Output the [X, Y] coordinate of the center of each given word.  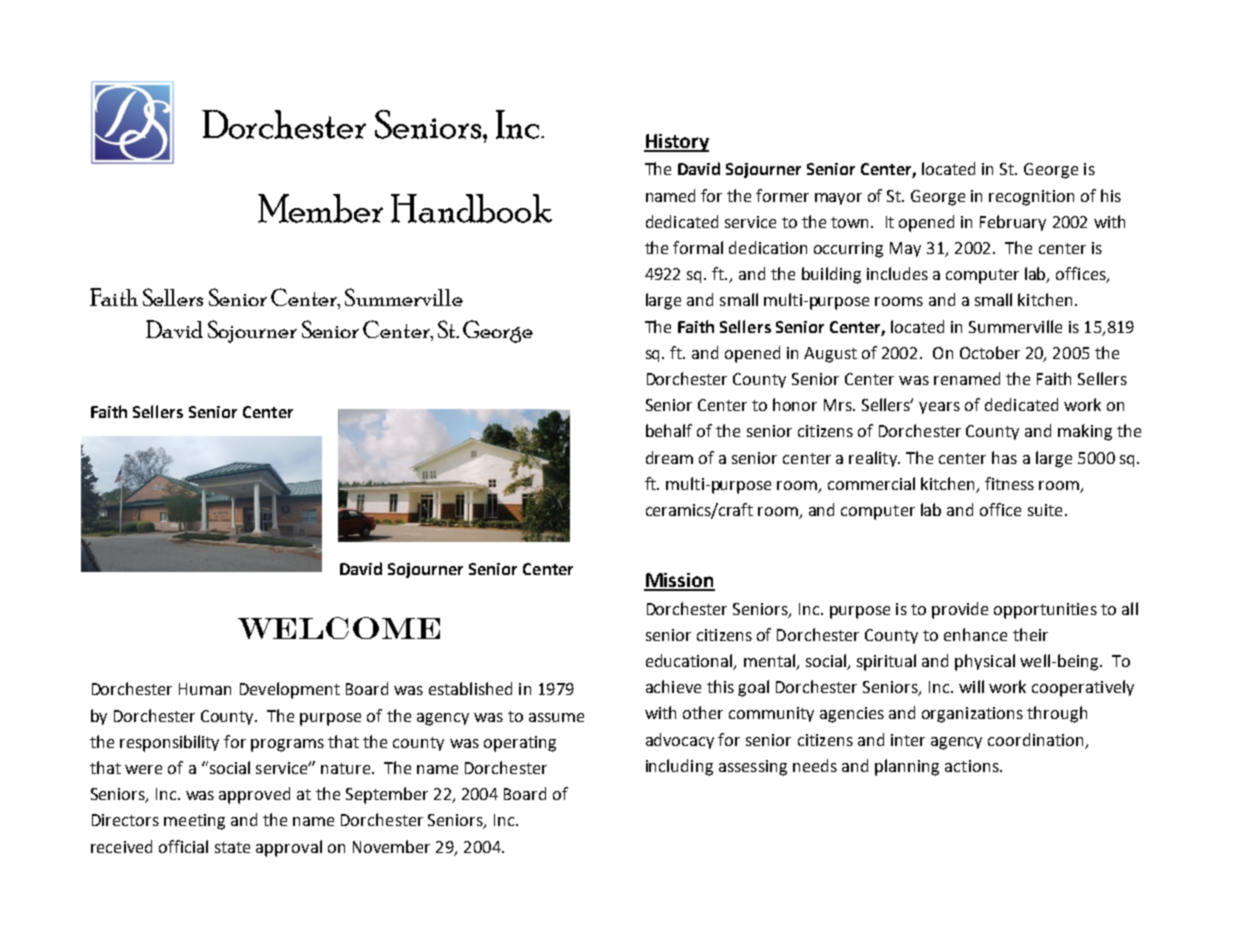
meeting [194, 822]
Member [320, 208]
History [676, 143]
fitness [1009, 483]
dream [669, 457]
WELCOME [339, 628]
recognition [1031, 198]
